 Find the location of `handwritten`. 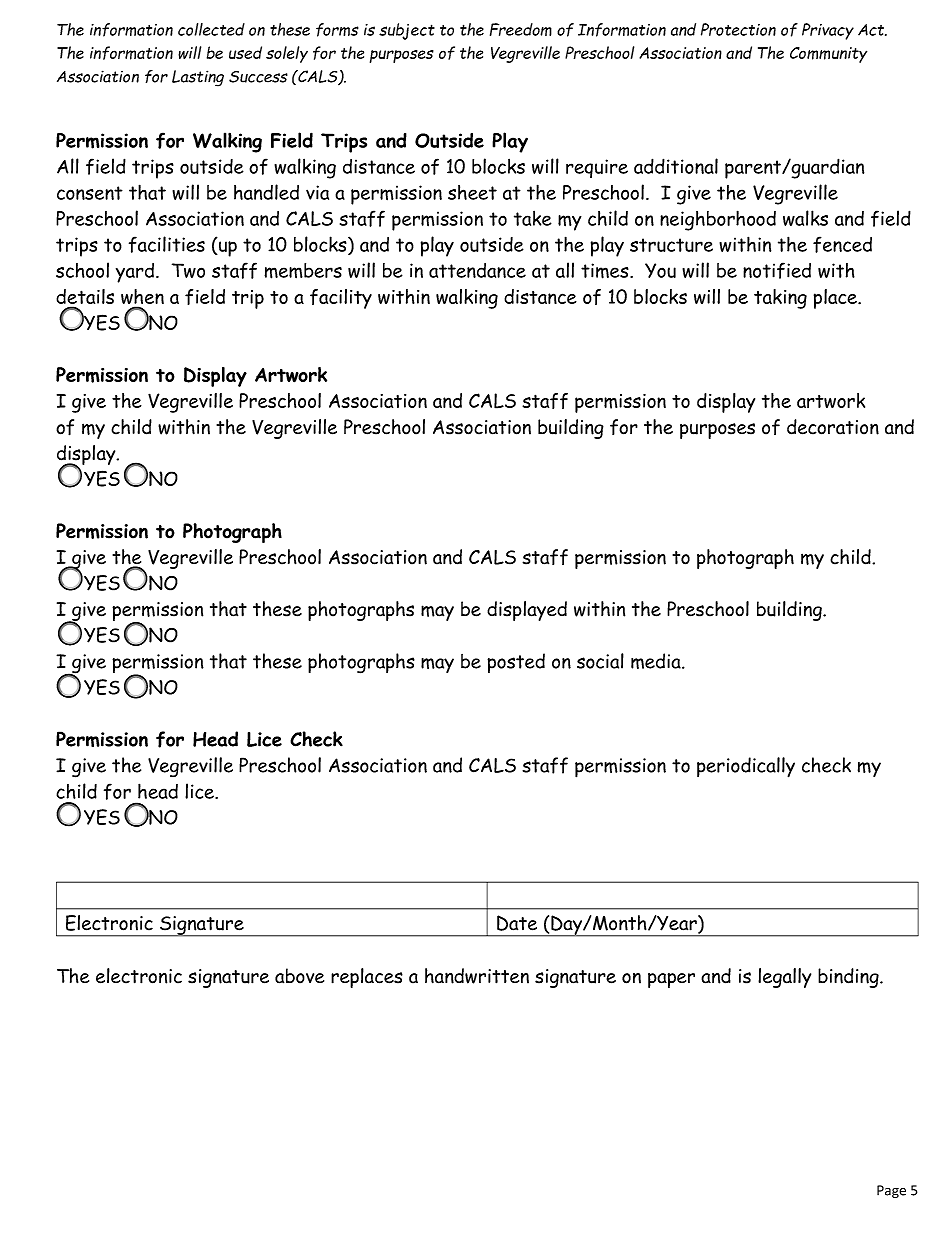

handwritten is located at coordinates (477, 976).
